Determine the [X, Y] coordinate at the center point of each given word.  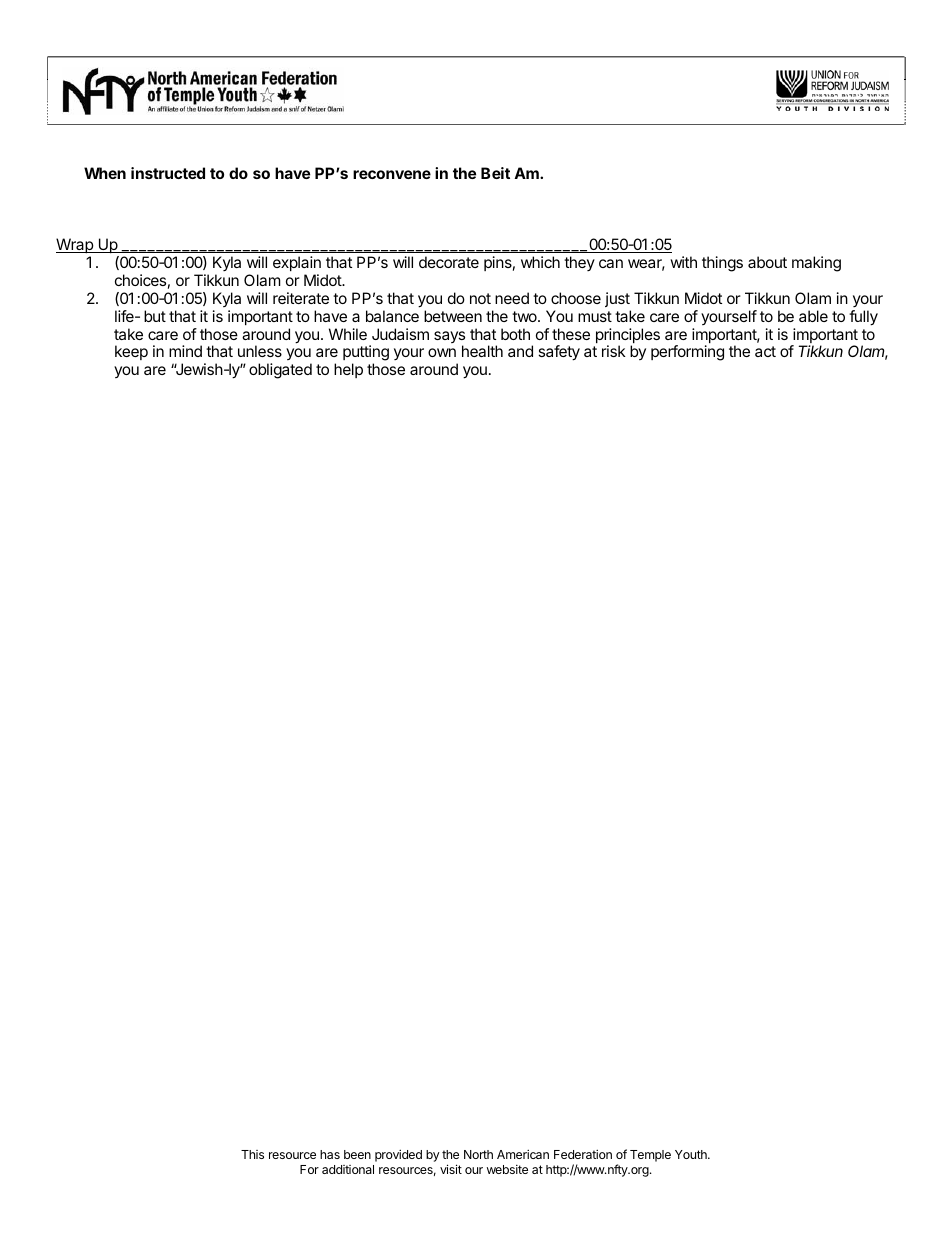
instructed [168, 173]
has [330, 1154]
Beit [495, 173]
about [767, 262]
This [252, 1154]
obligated [280, 371]
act [765, 351]
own [442, 352]
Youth [692, 1154]
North [478, 1154]
